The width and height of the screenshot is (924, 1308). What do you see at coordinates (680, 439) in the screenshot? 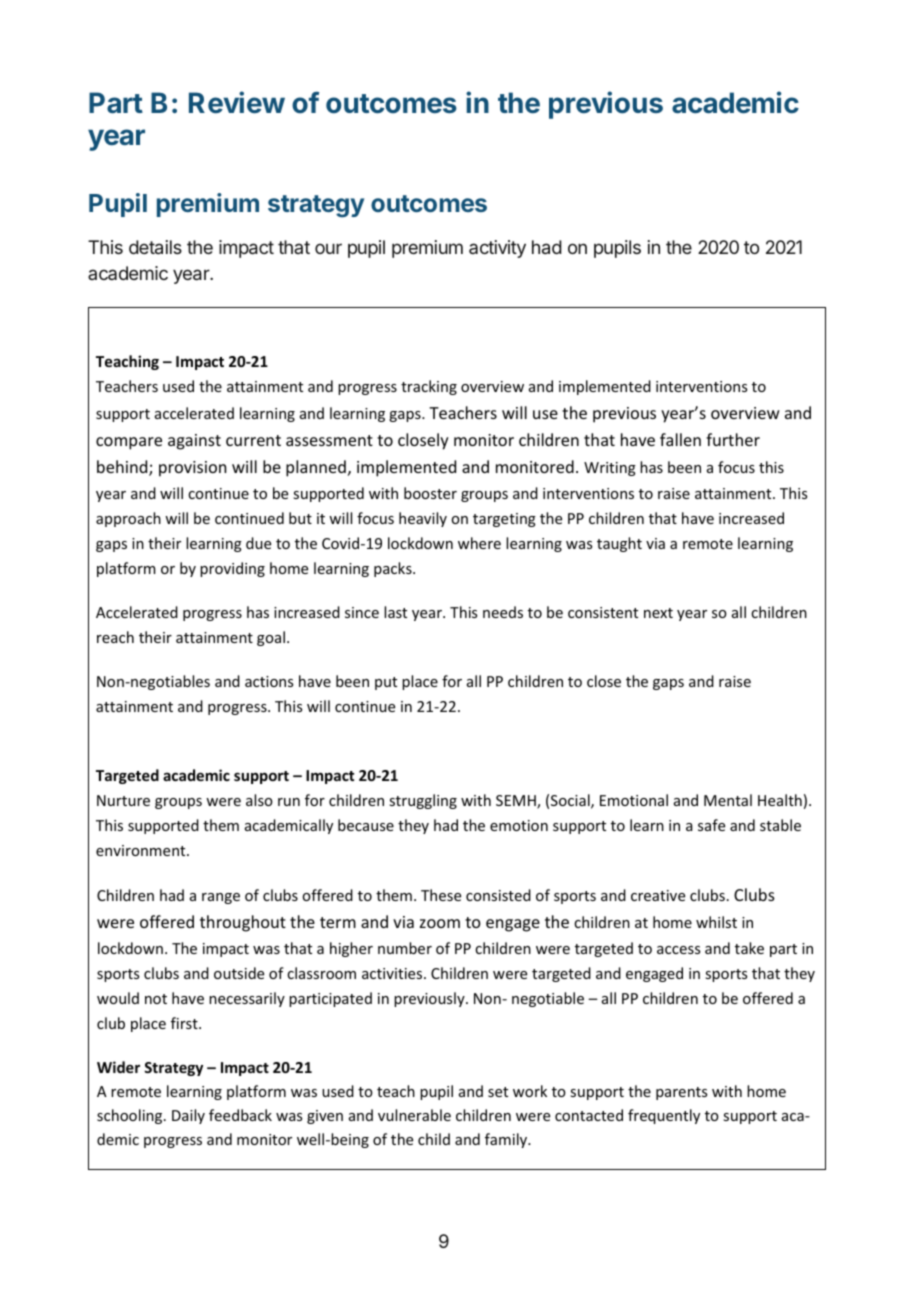
I see `fallen` at bounding box center [680, 439].
